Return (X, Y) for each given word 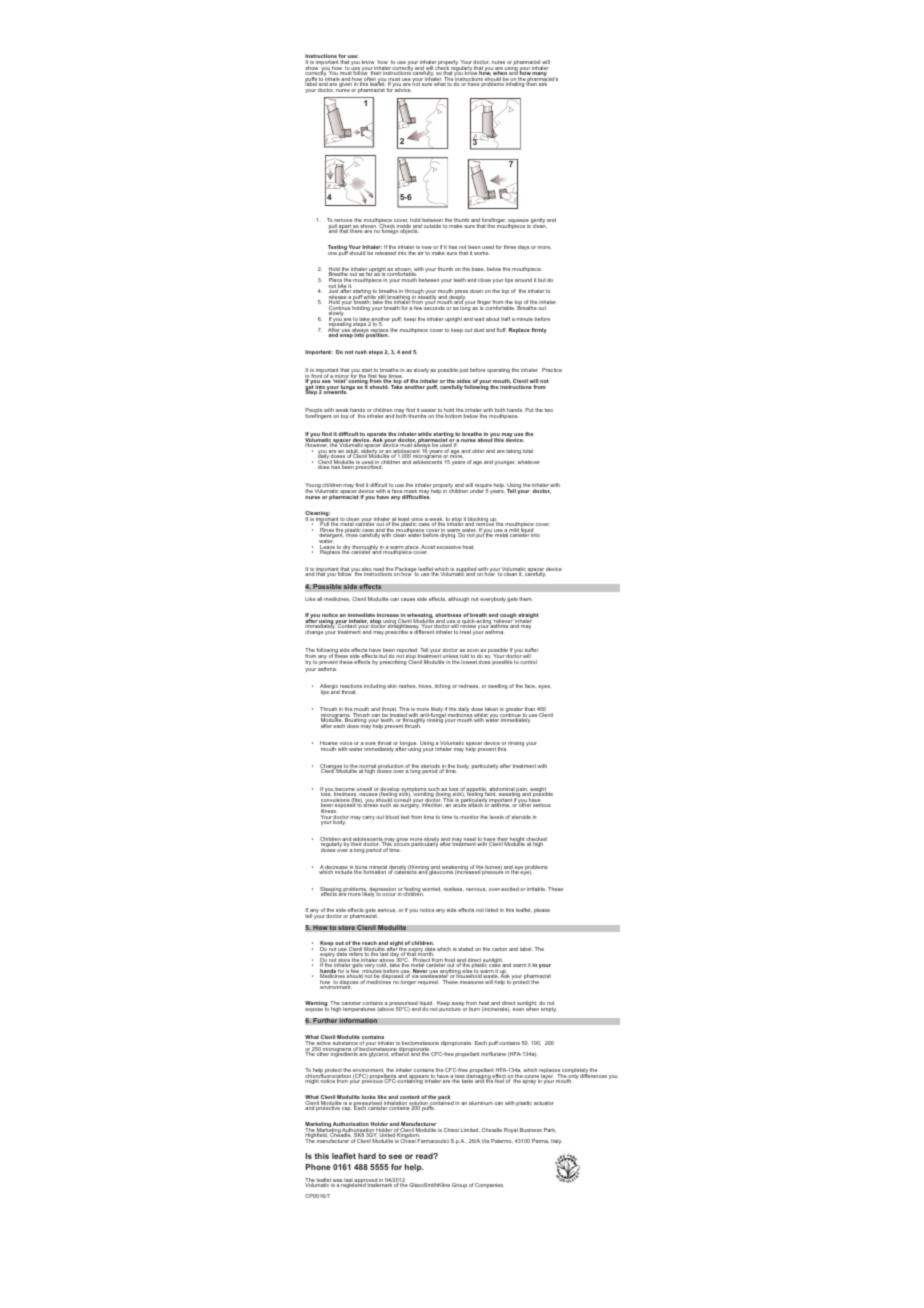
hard (367, 1156)
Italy (556, 1141)
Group (459, 1185)
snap (346, 336)
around (523, 280)
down (476, 291)
